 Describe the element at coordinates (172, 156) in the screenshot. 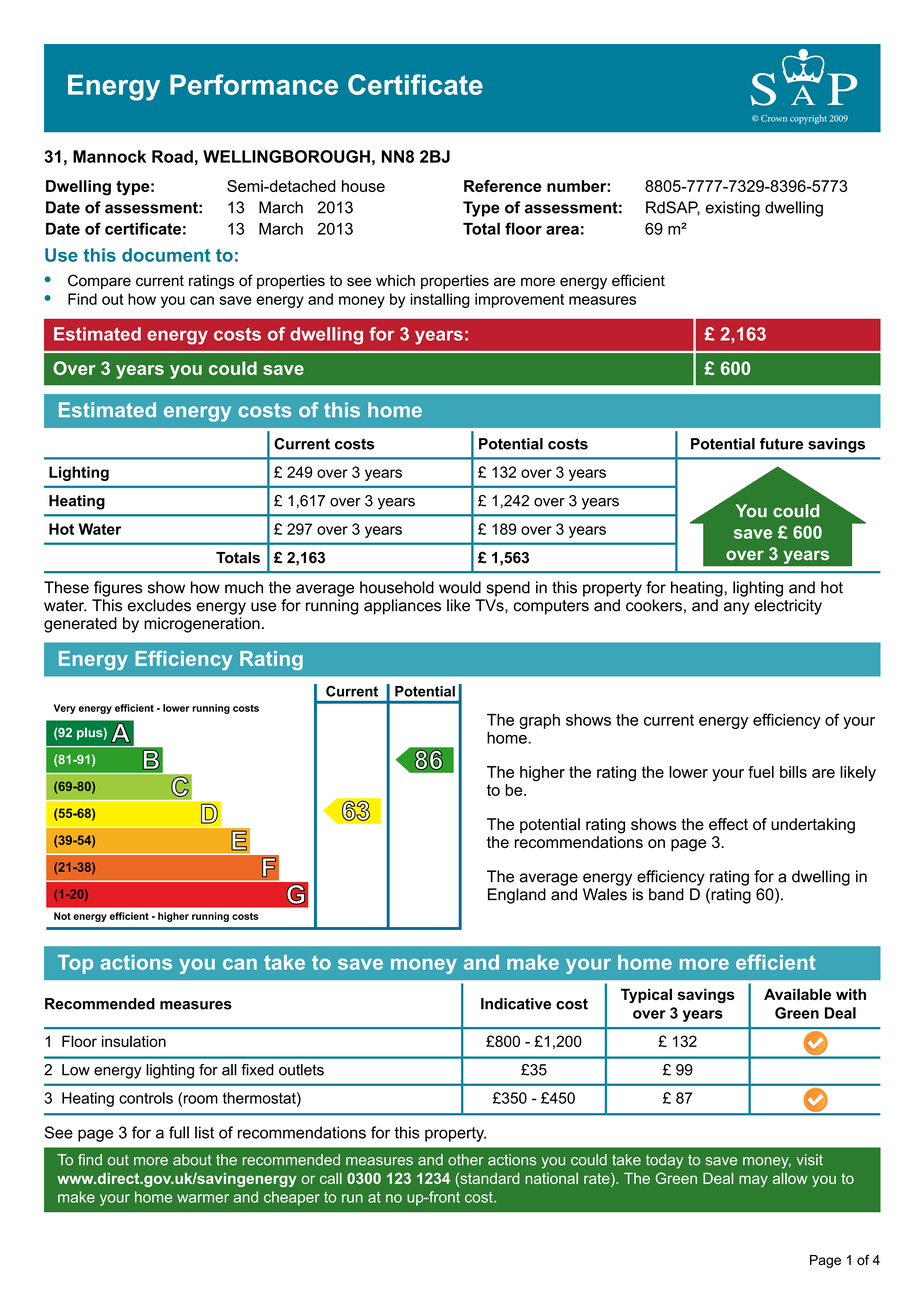

I see `Road` at that location.
